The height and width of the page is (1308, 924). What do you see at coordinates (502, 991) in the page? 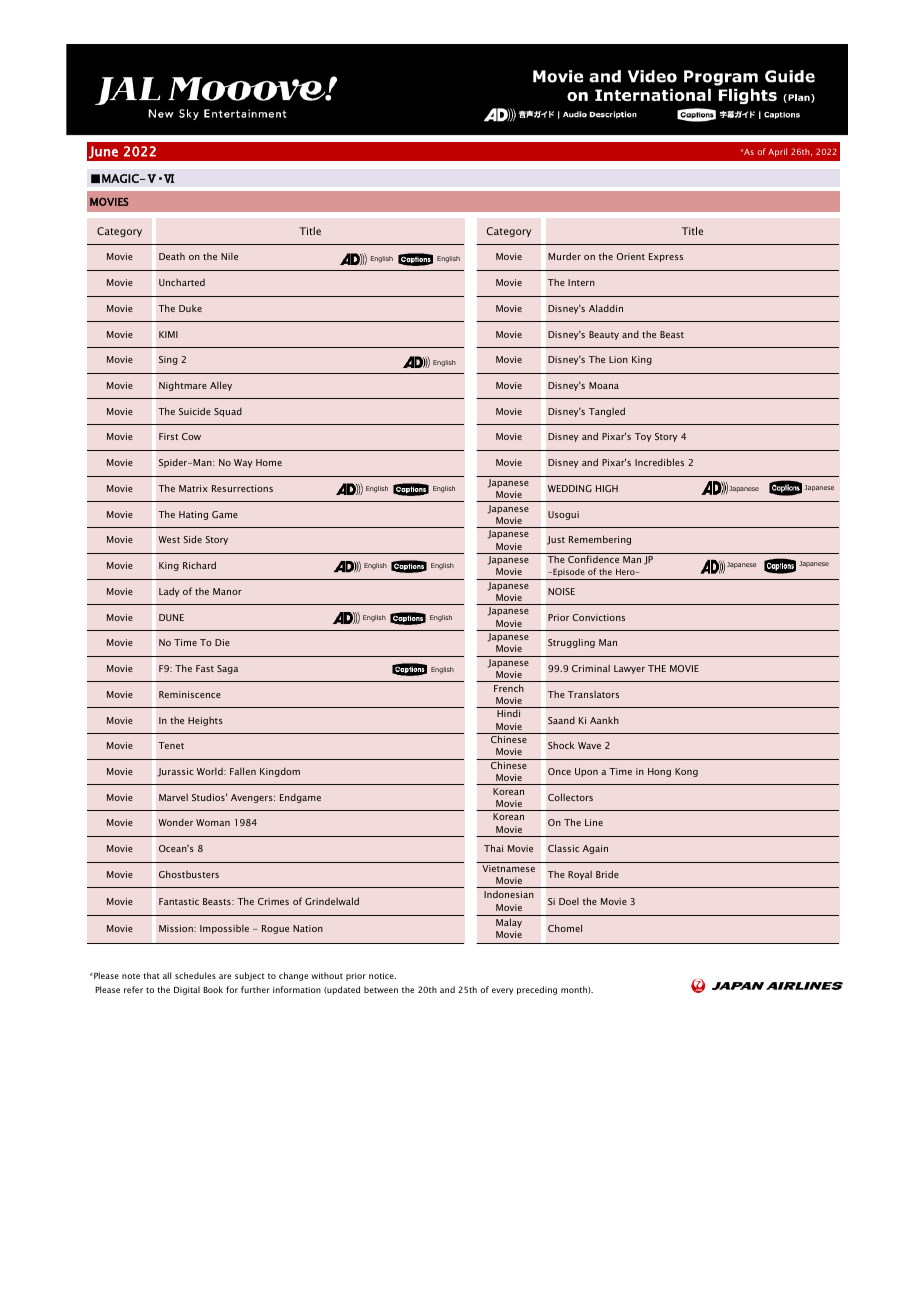
I see `every` at bounding box center [502, 991].
